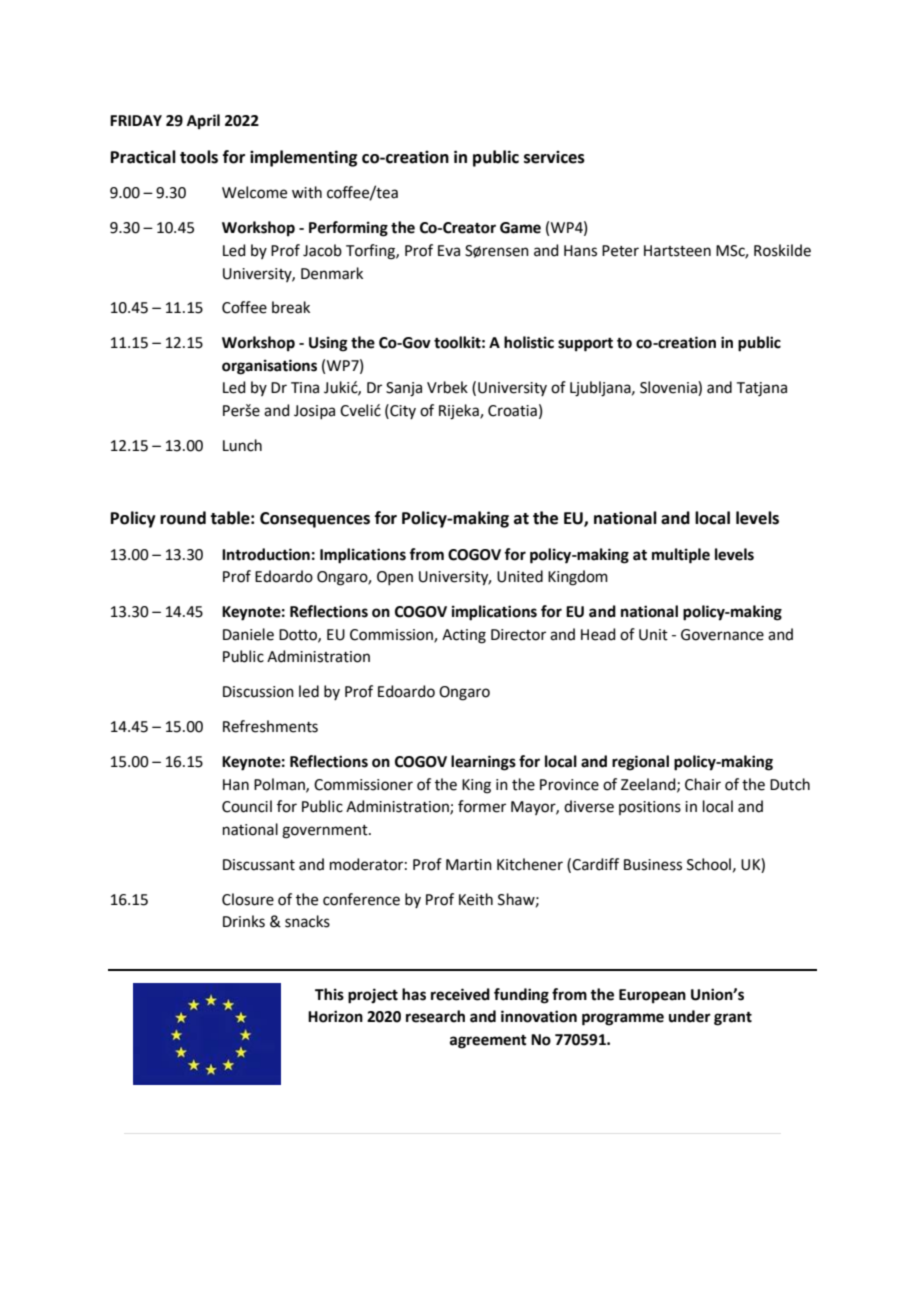  What do you see at coordinates (690, 1016) in the screenshot?
I see `under` at bounding box center [690, 1016].
